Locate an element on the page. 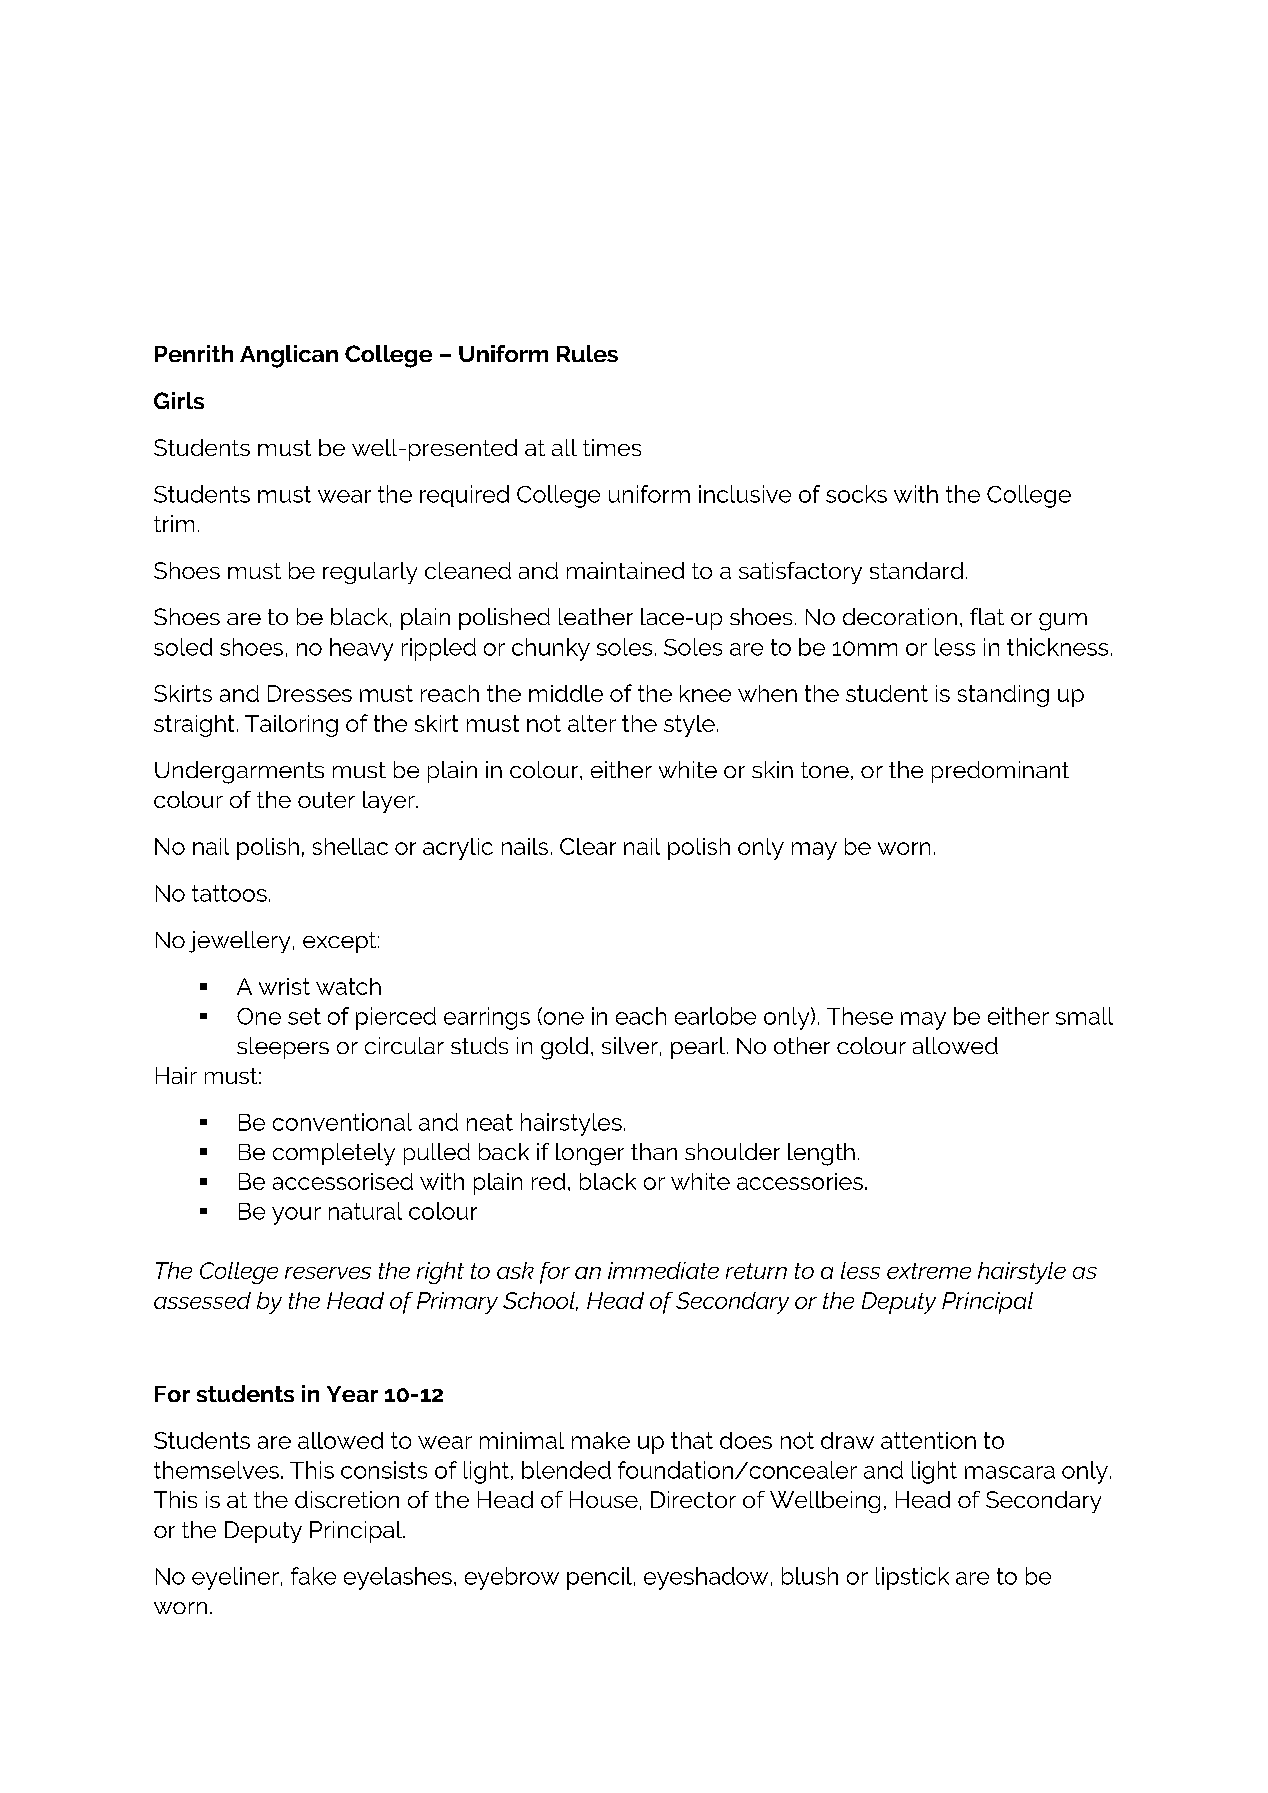 The image size is (1268, 1793). wrist is located at coordinates (284, 986).
